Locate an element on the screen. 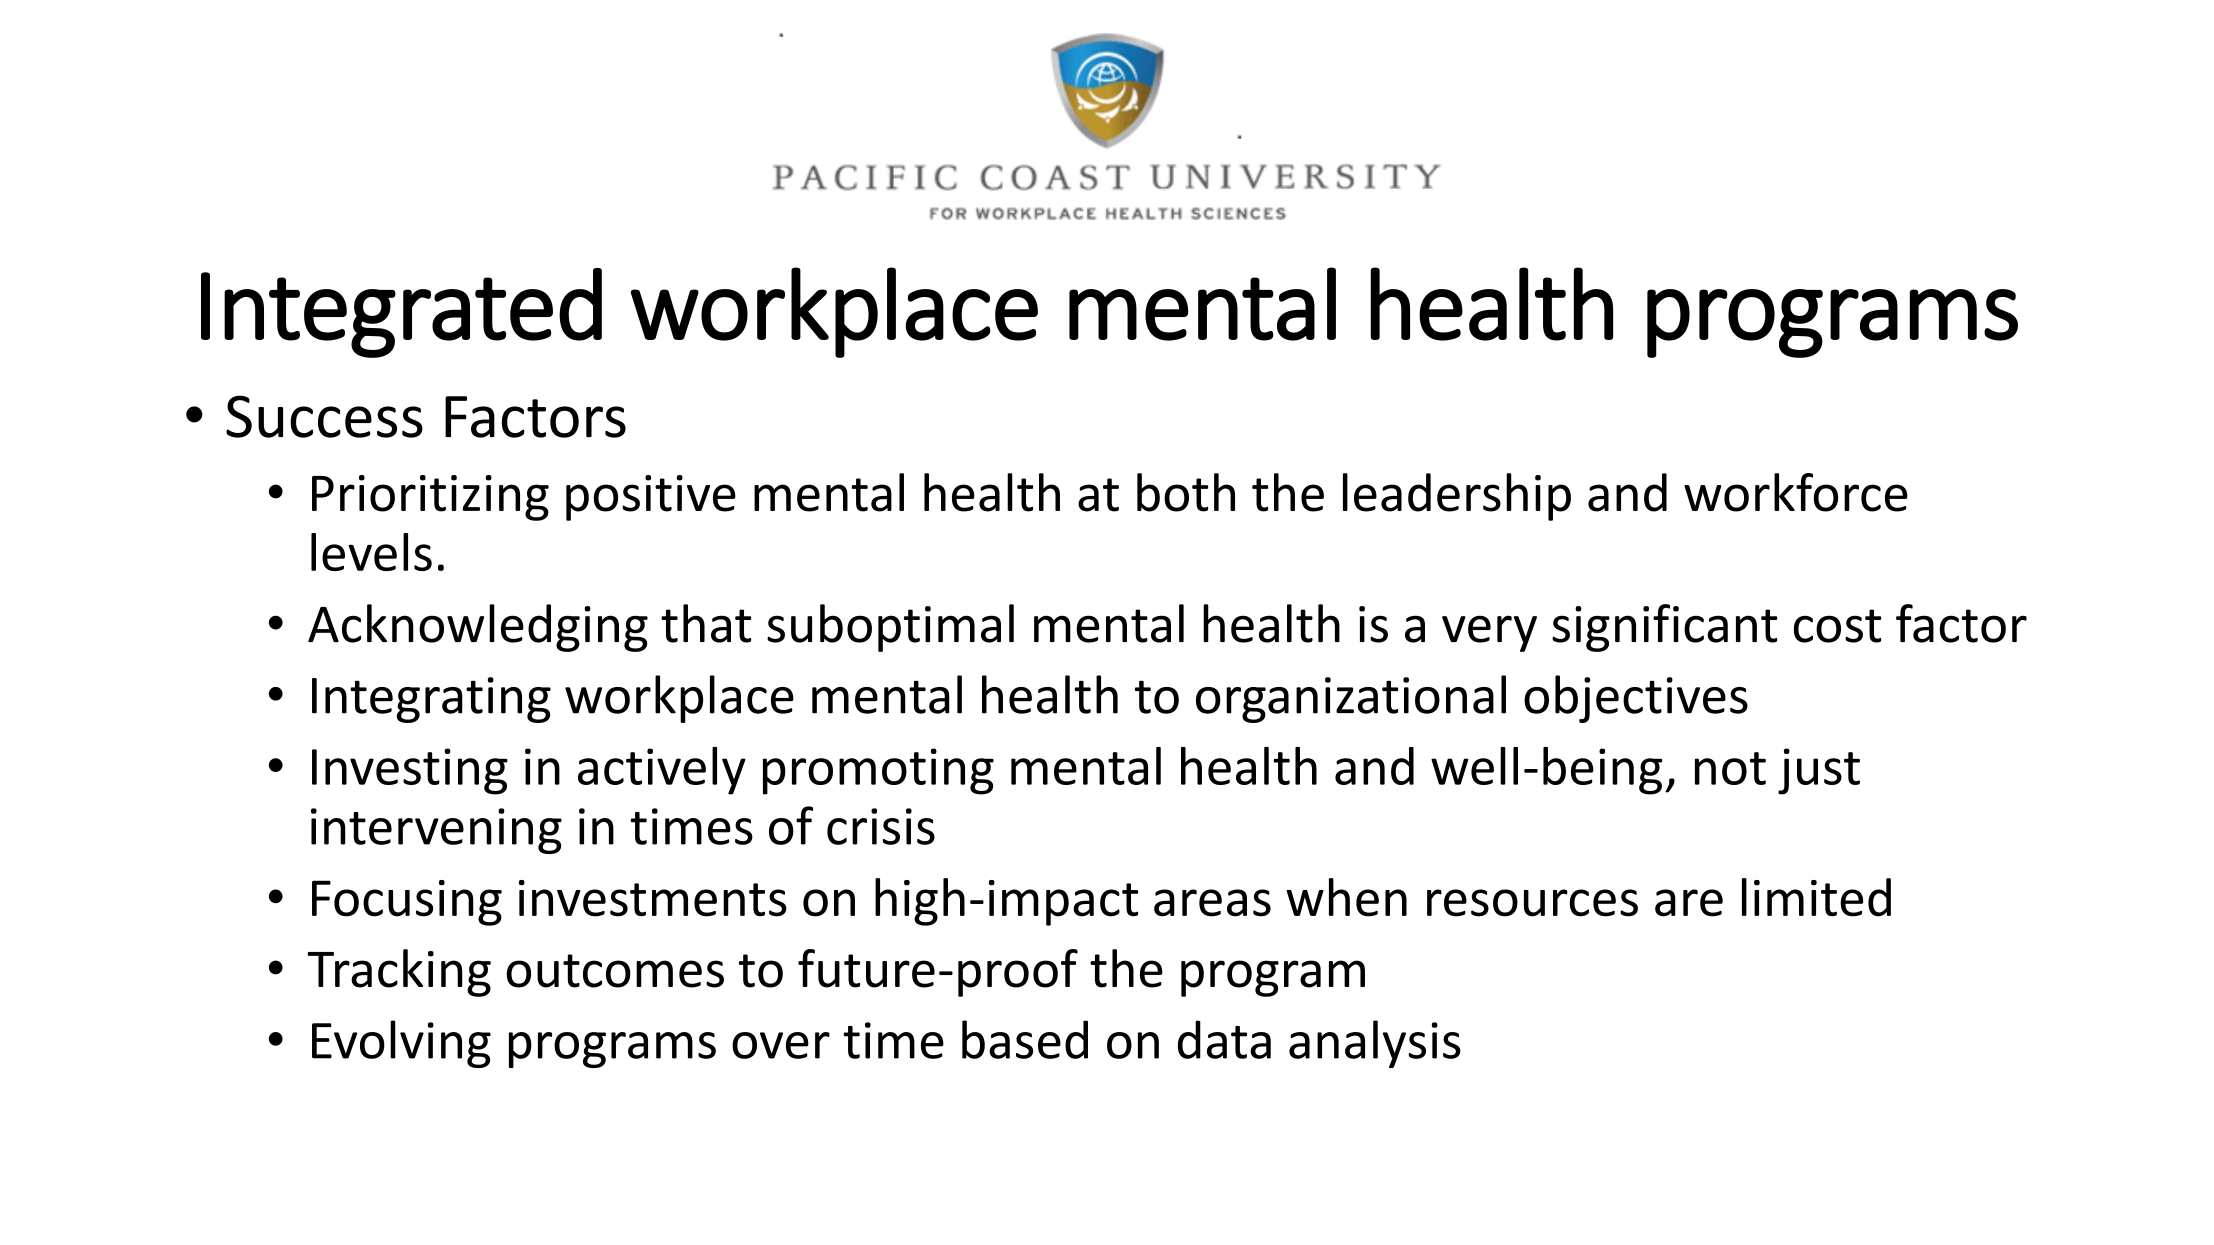 The image size is (2214, 1245). Integrating is located at coordinates (431, 700).
